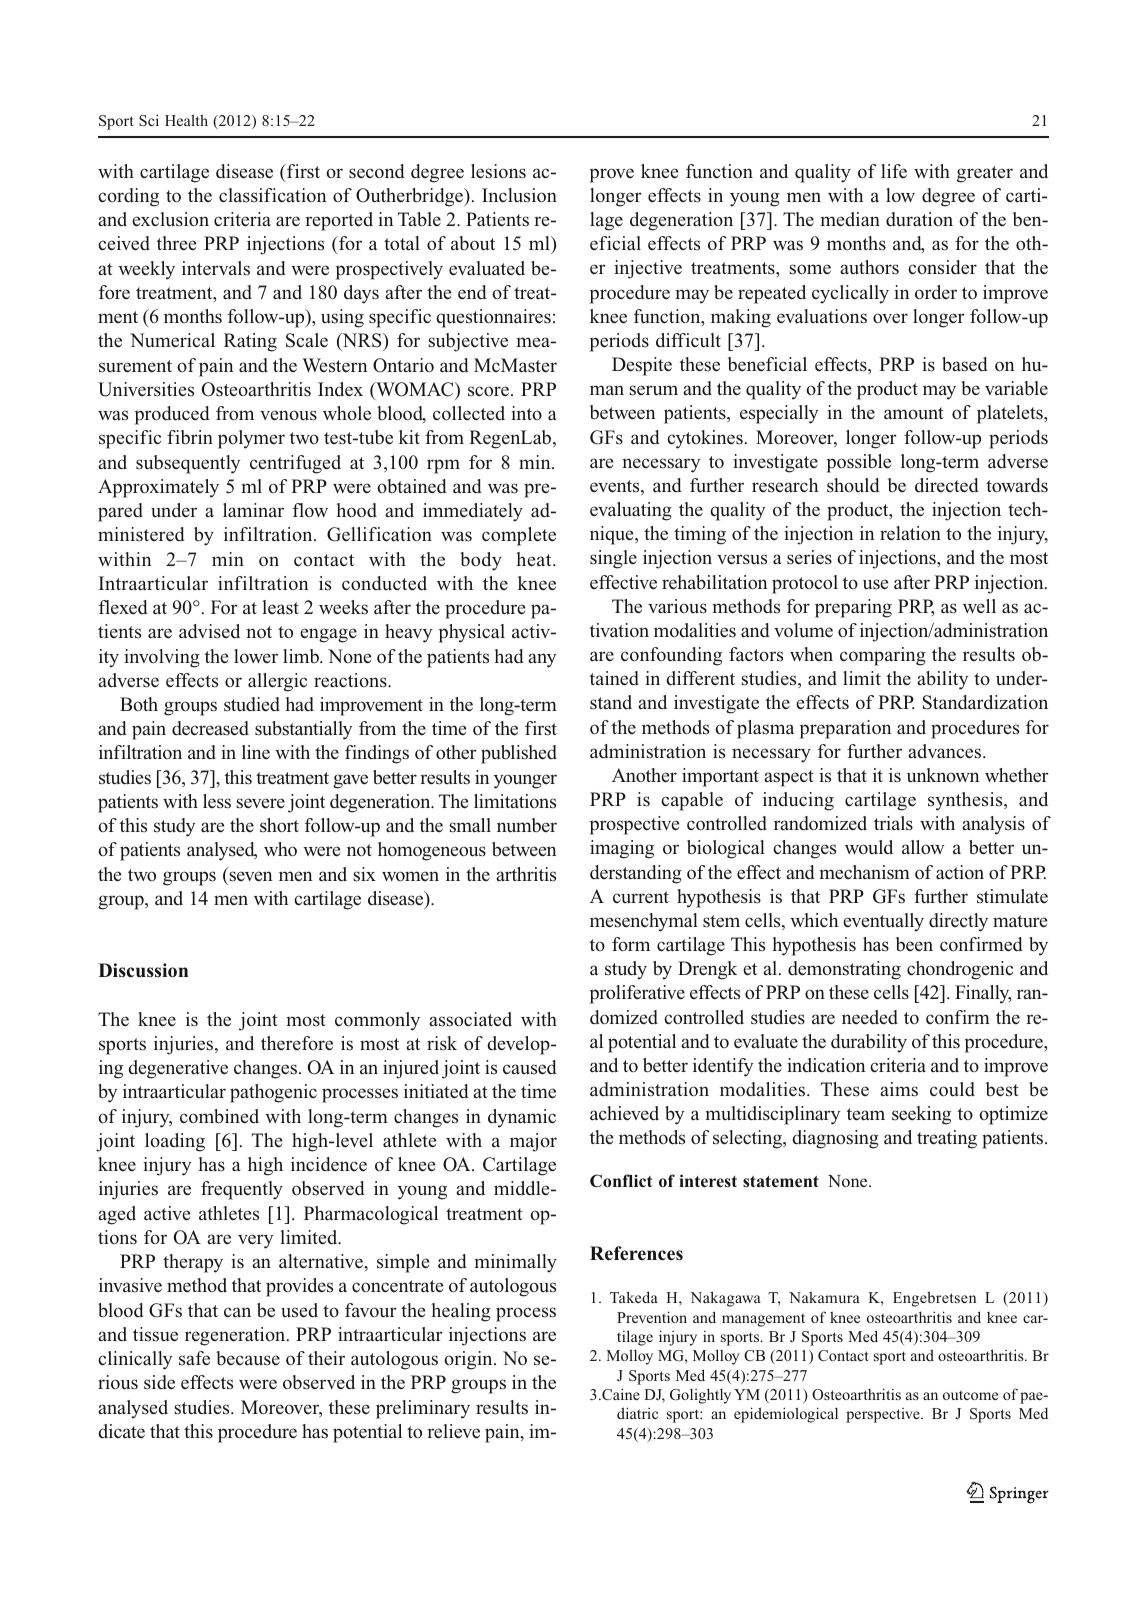 This page has height=1623, width=1147. I want to click on pathogenic, so click(273, 1093).
